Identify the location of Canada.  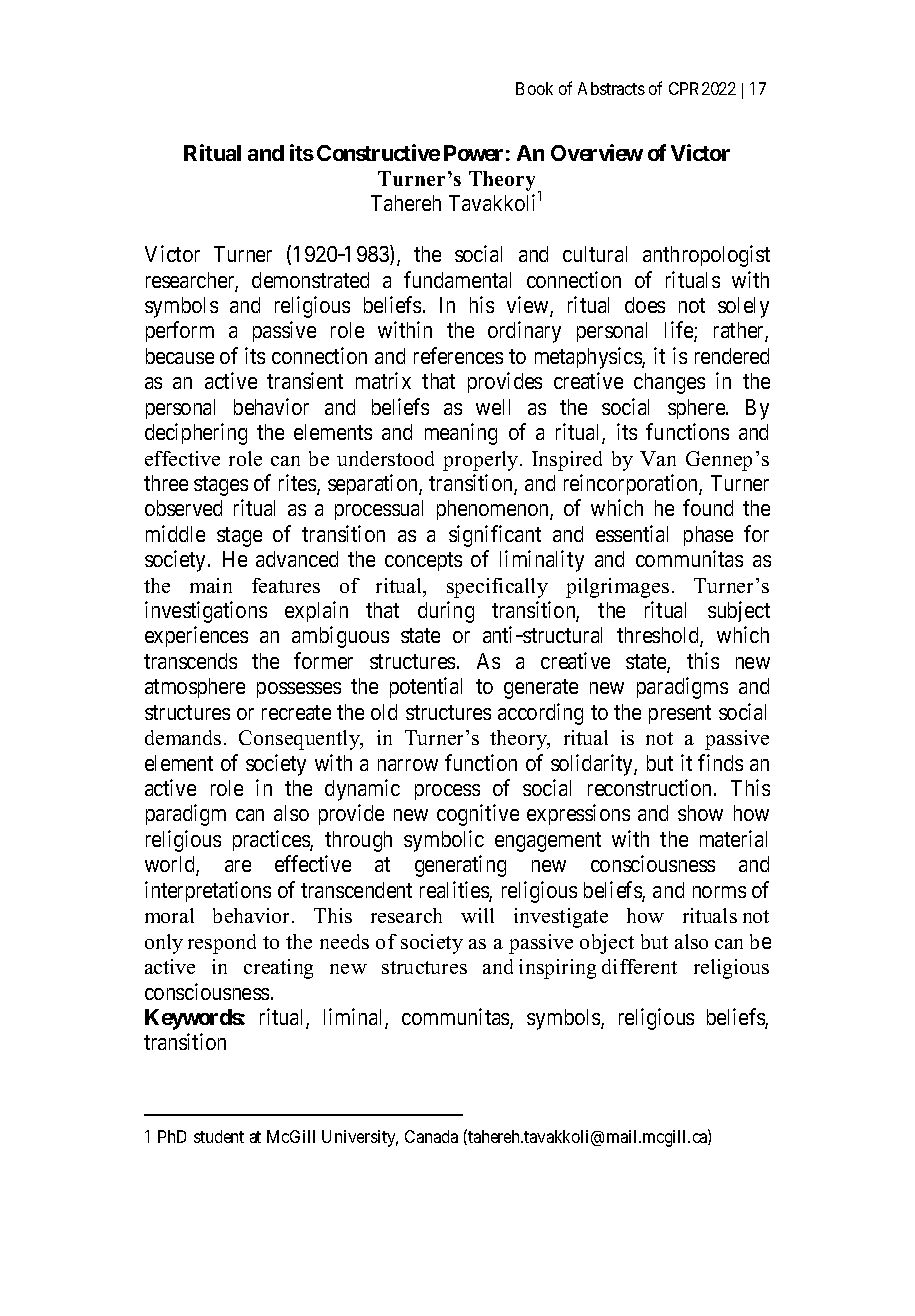
(431, 1136).
